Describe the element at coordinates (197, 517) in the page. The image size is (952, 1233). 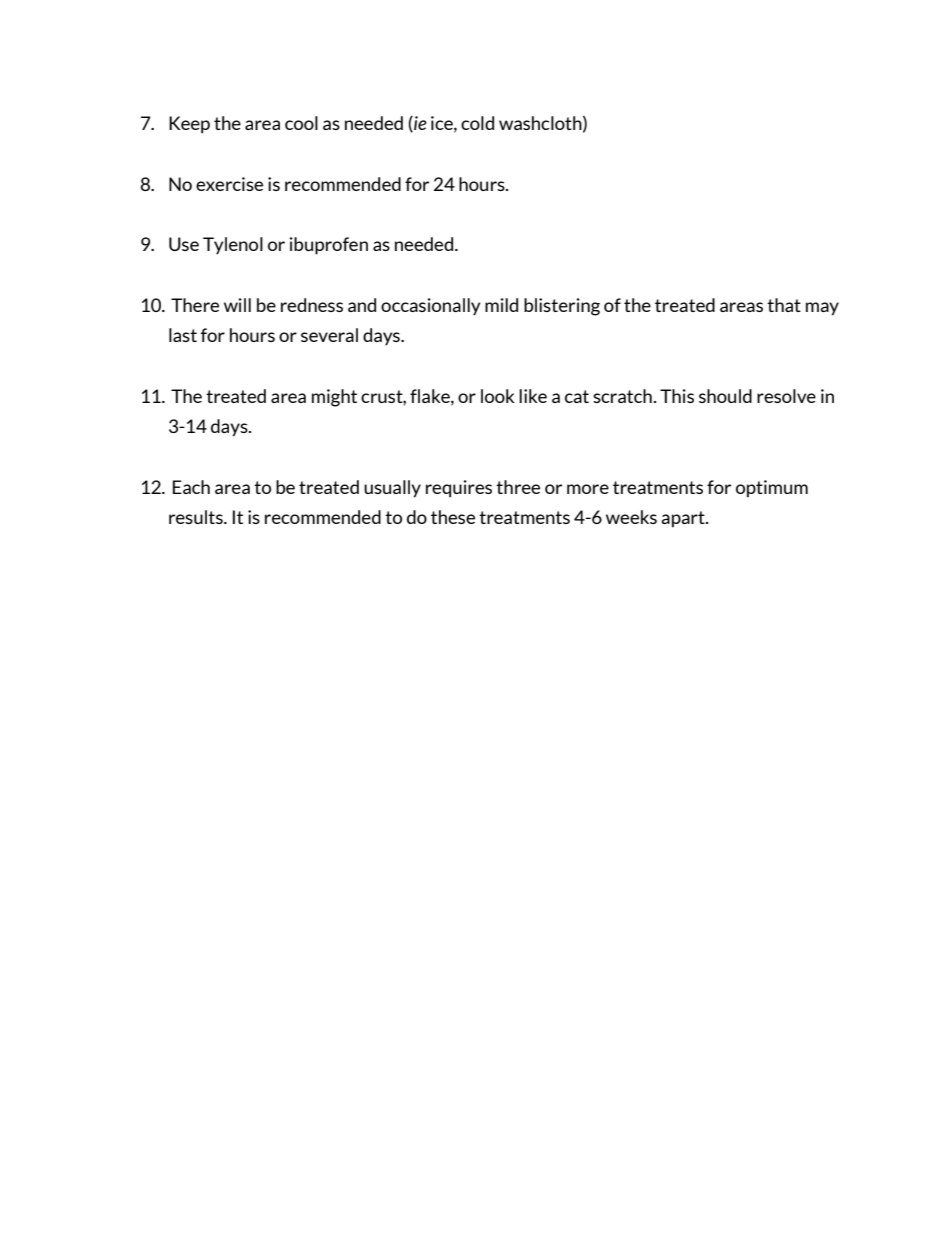
I see `results` at that location.
